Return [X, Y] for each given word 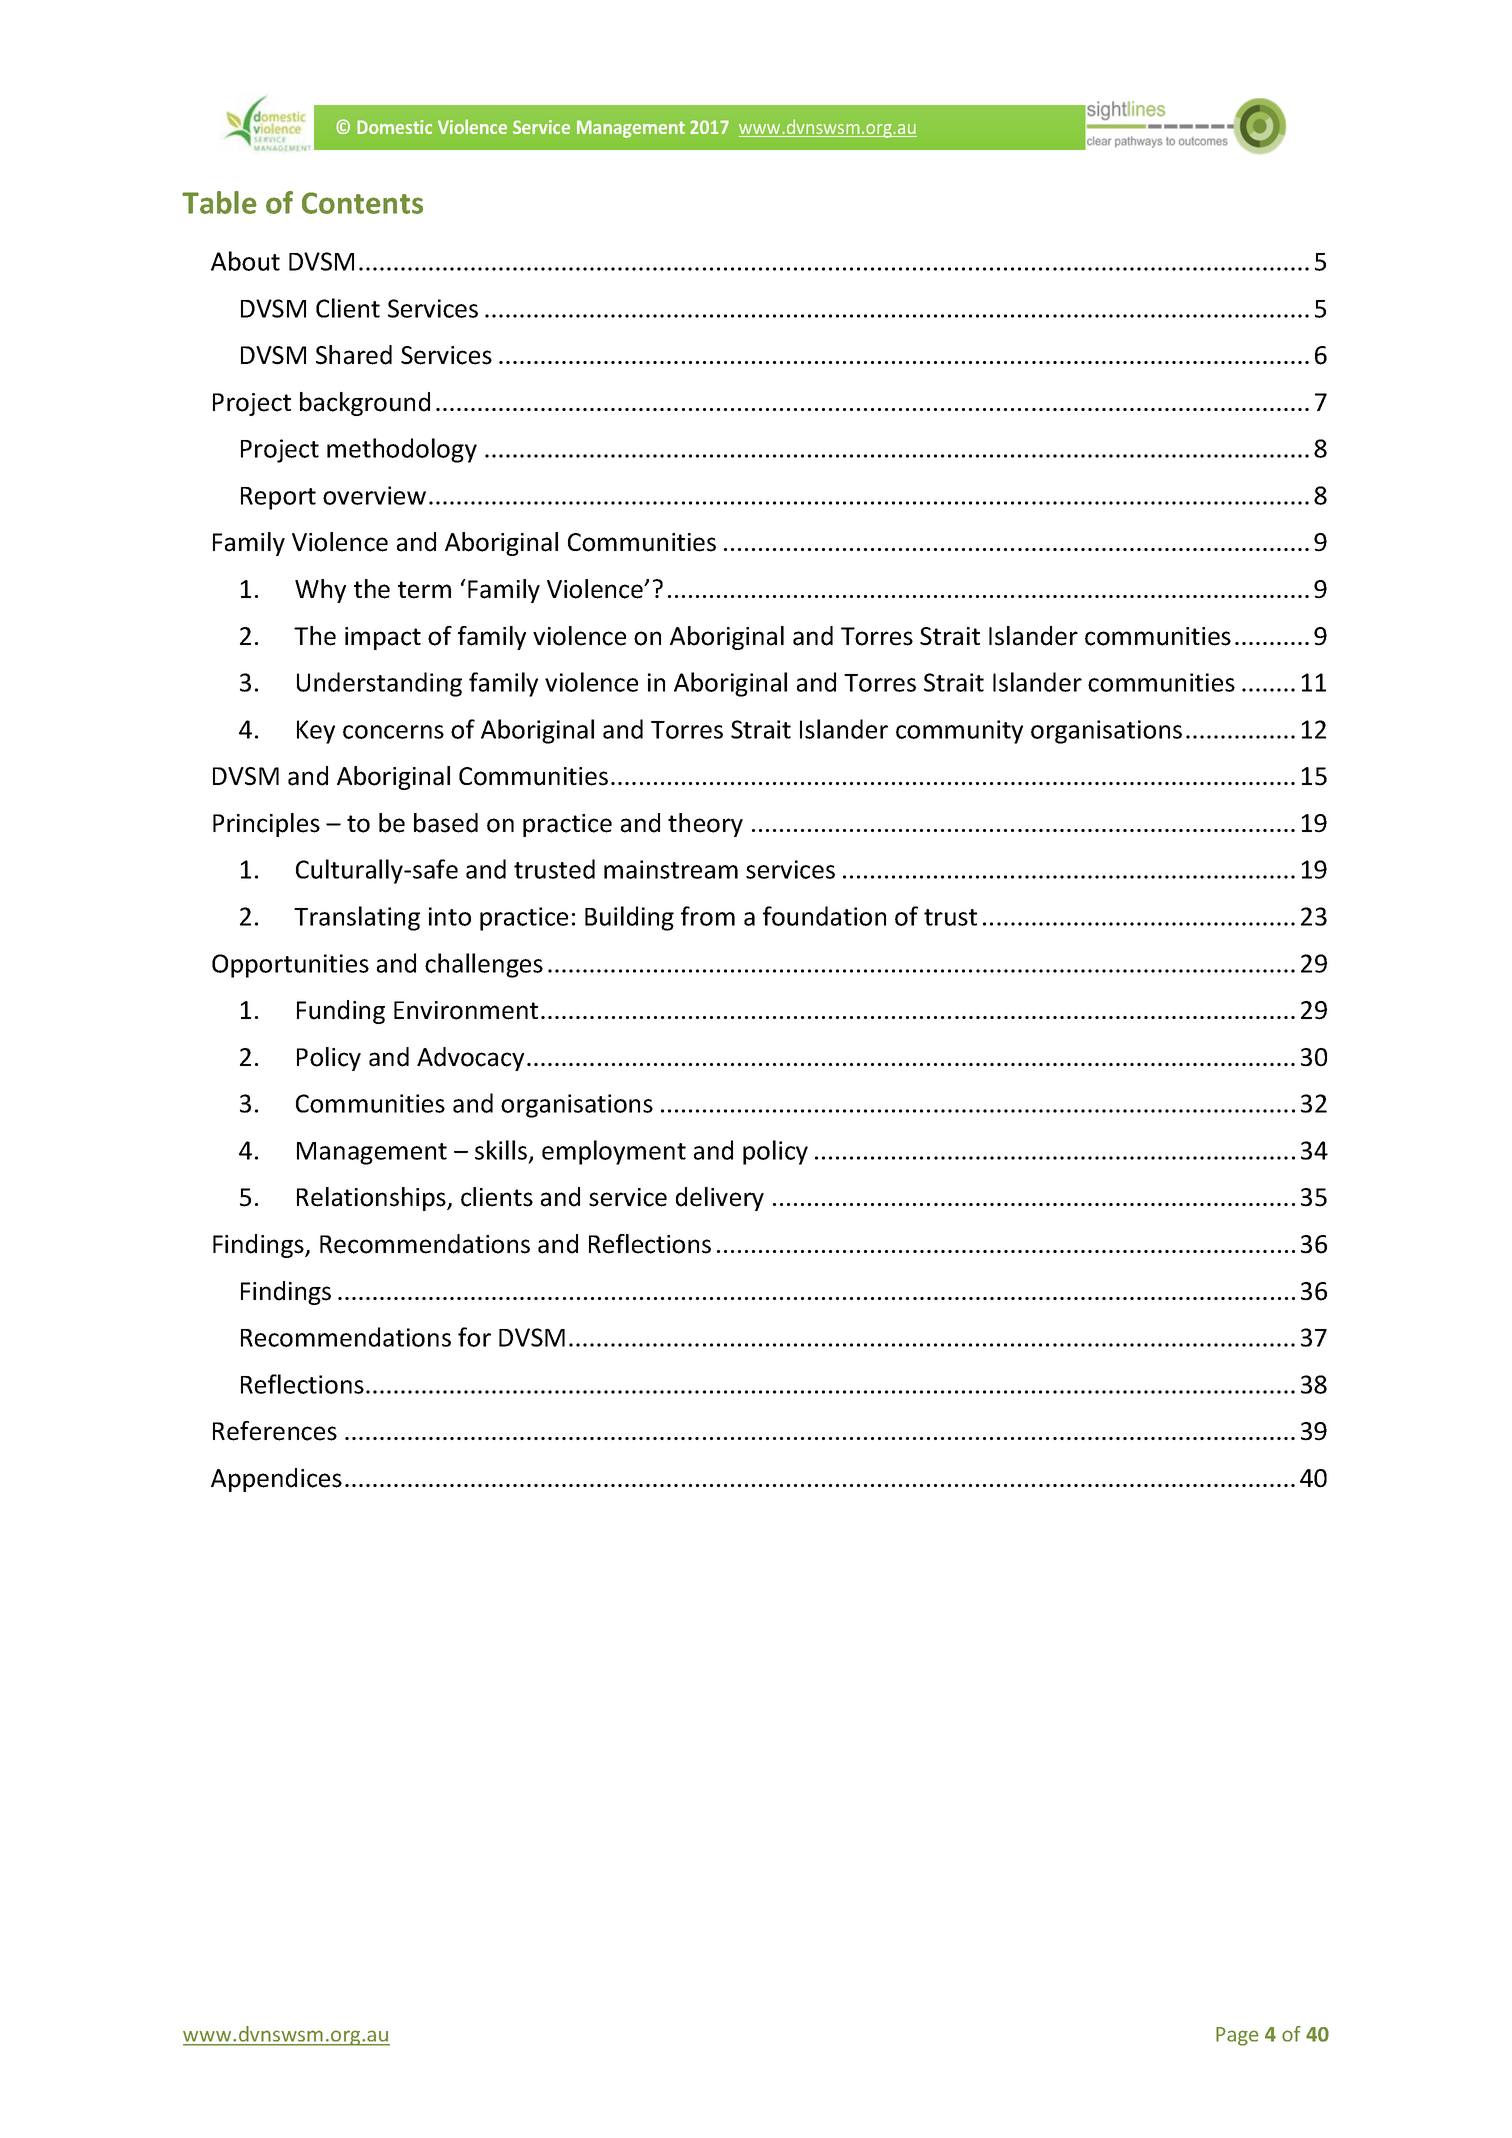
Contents [362, 203]
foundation [824, 916]
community [959, 732]
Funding [341, 1012]
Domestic [394, 127]
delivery [720, 1199]
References [275, 1431]
